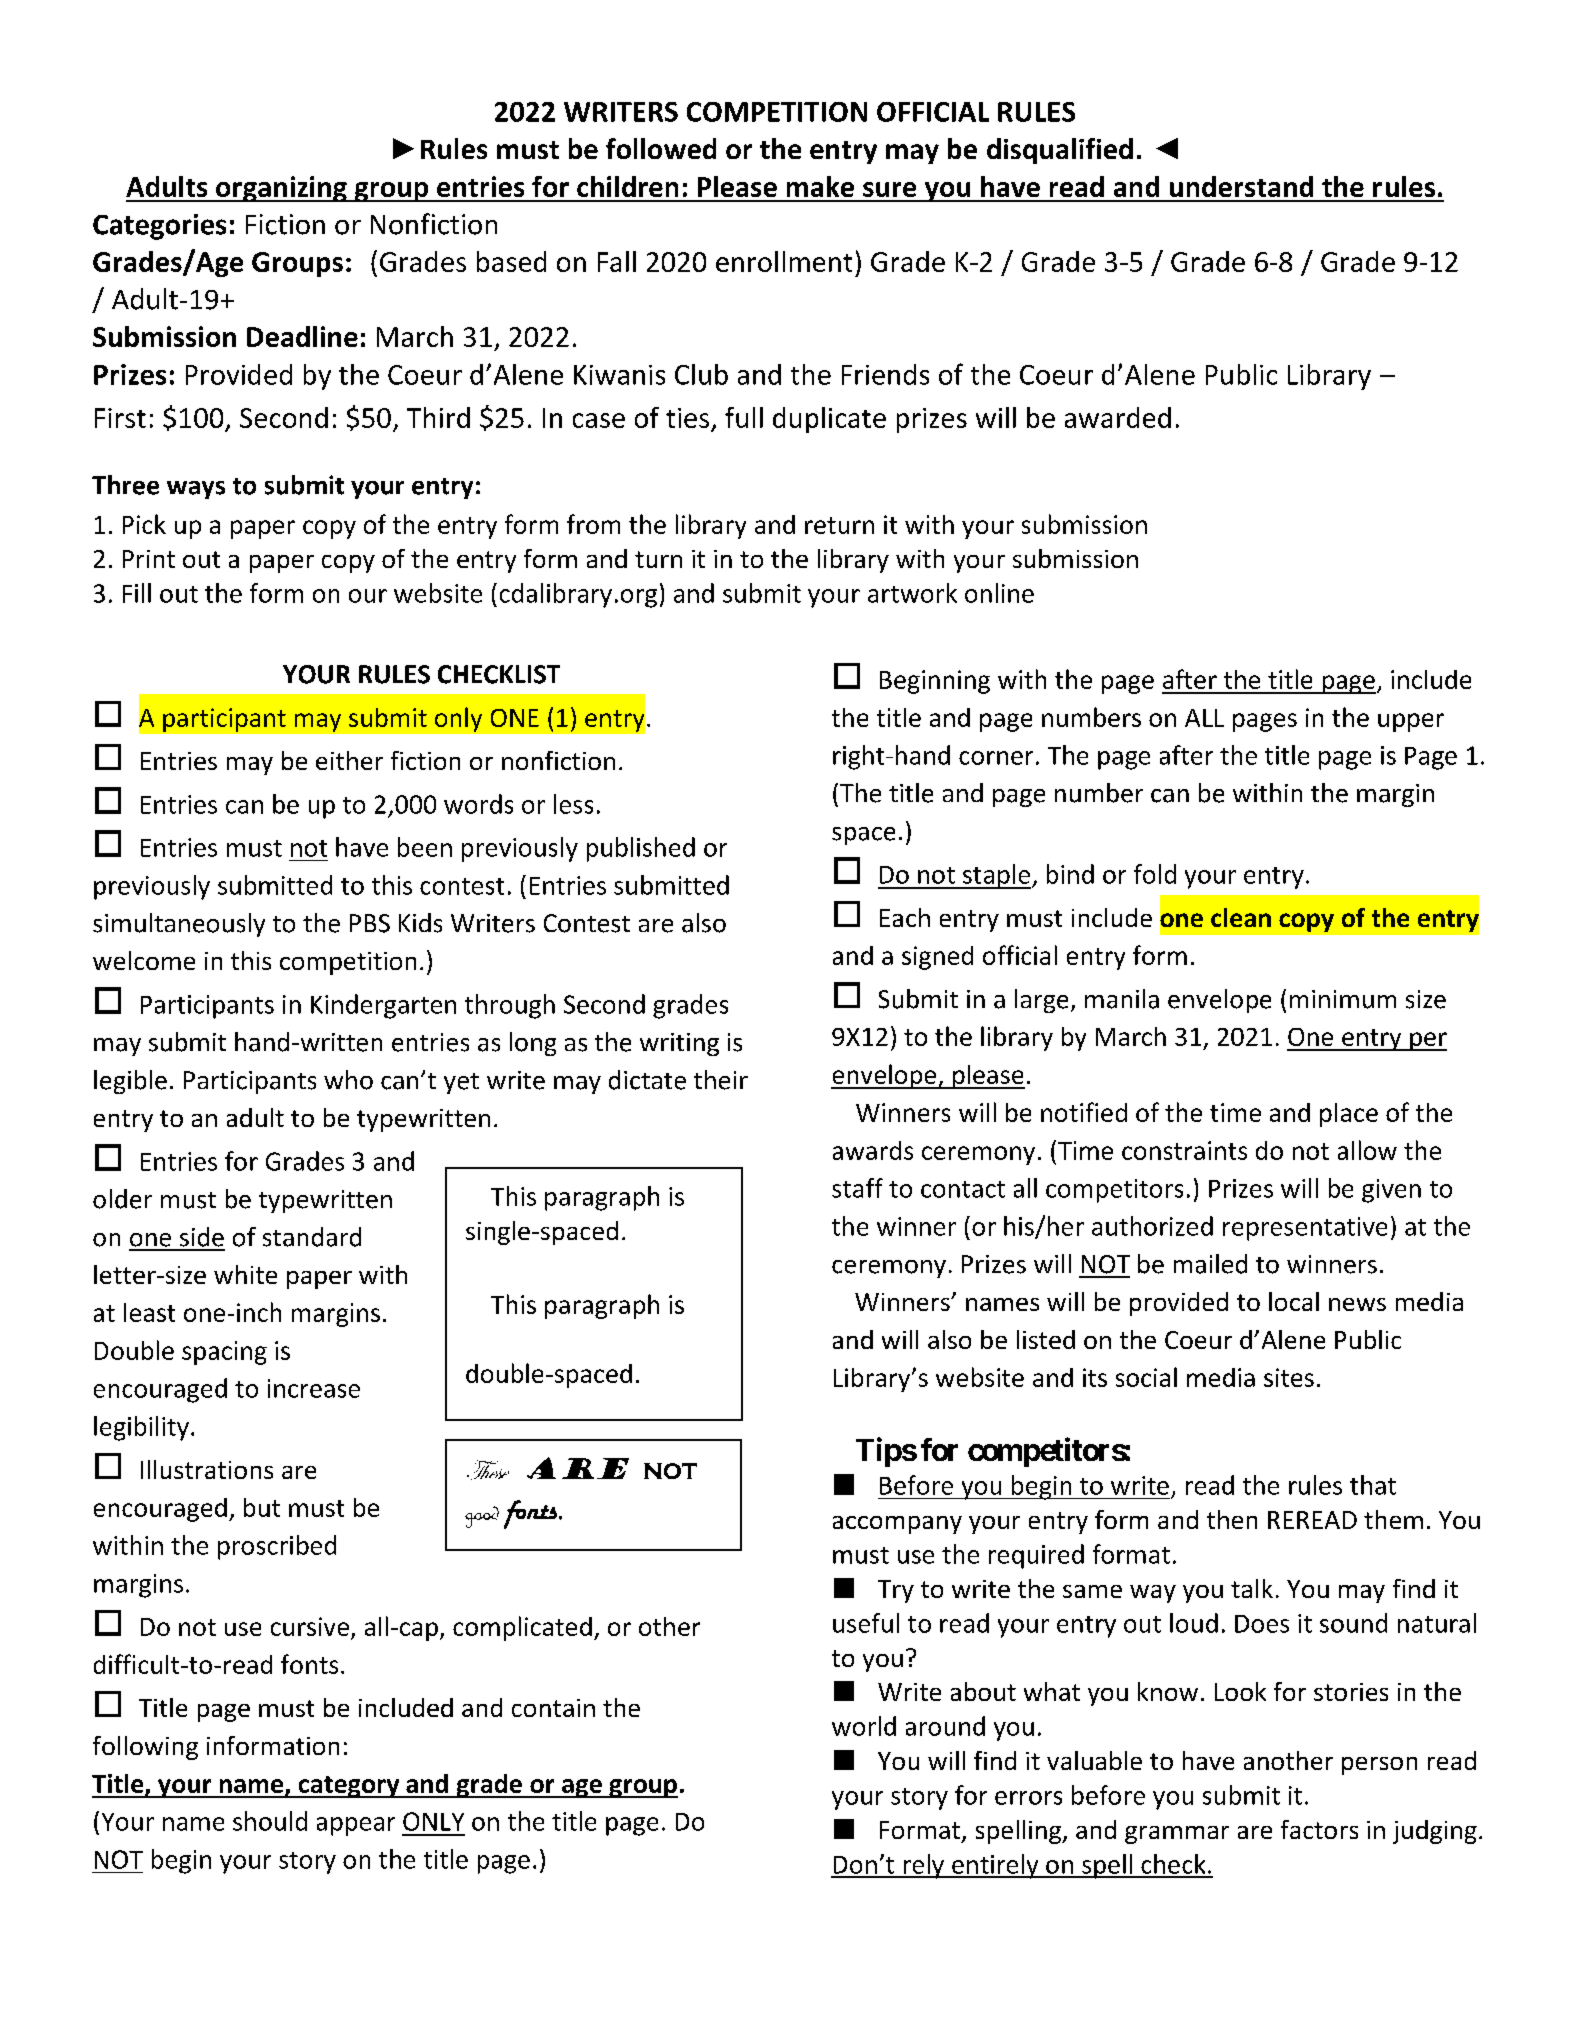 The image size is (1570, 2031). I want to click on ways, so click(196, 490).
